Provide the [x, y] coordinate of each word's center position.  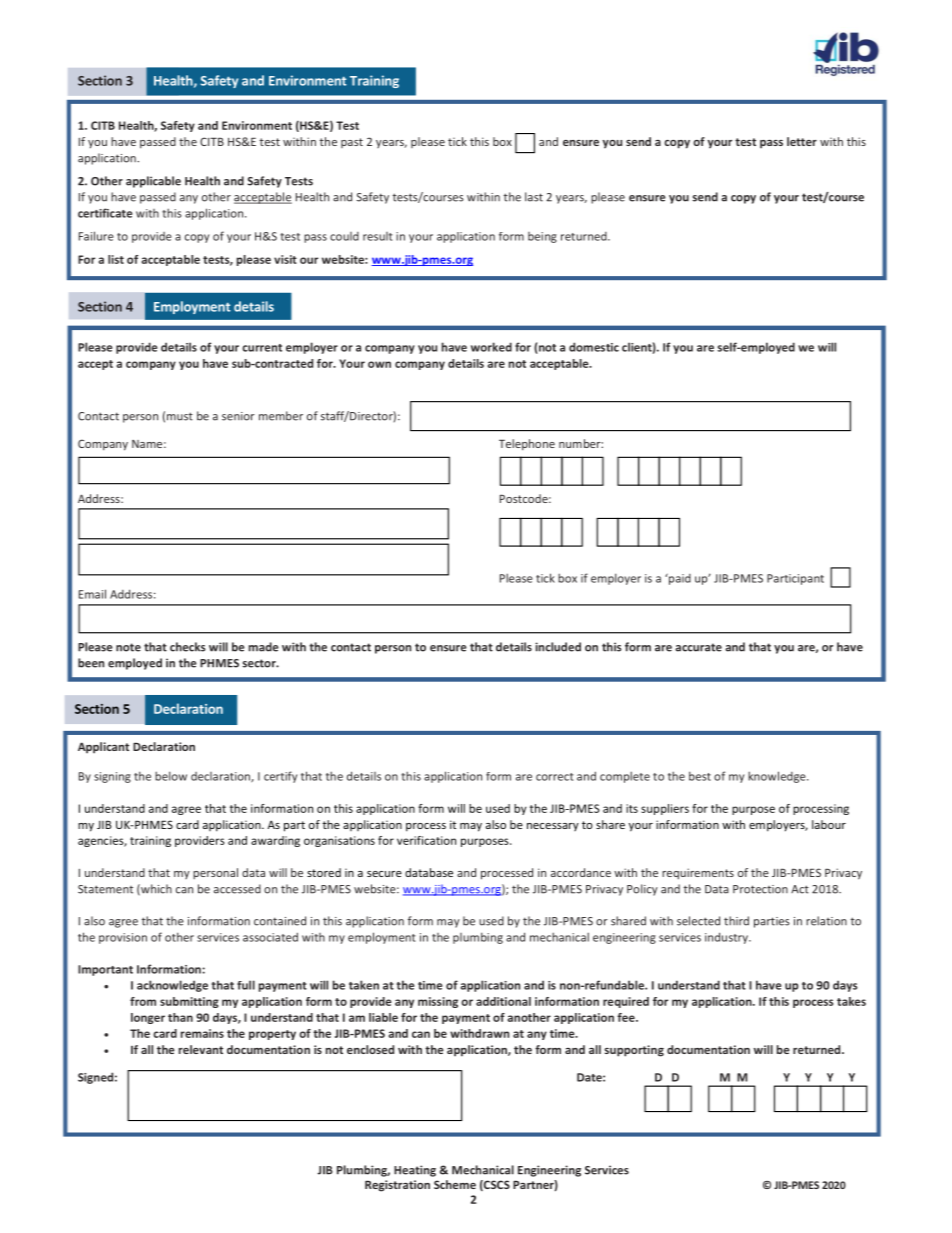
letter [802, 141]
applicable [153, 182]
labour [829, 824]
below [171, 776]
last [534, 197]
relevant [201, 1049]
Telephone [527, 445]
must [180, 416]
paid [679, 579]
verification [426, 840]
